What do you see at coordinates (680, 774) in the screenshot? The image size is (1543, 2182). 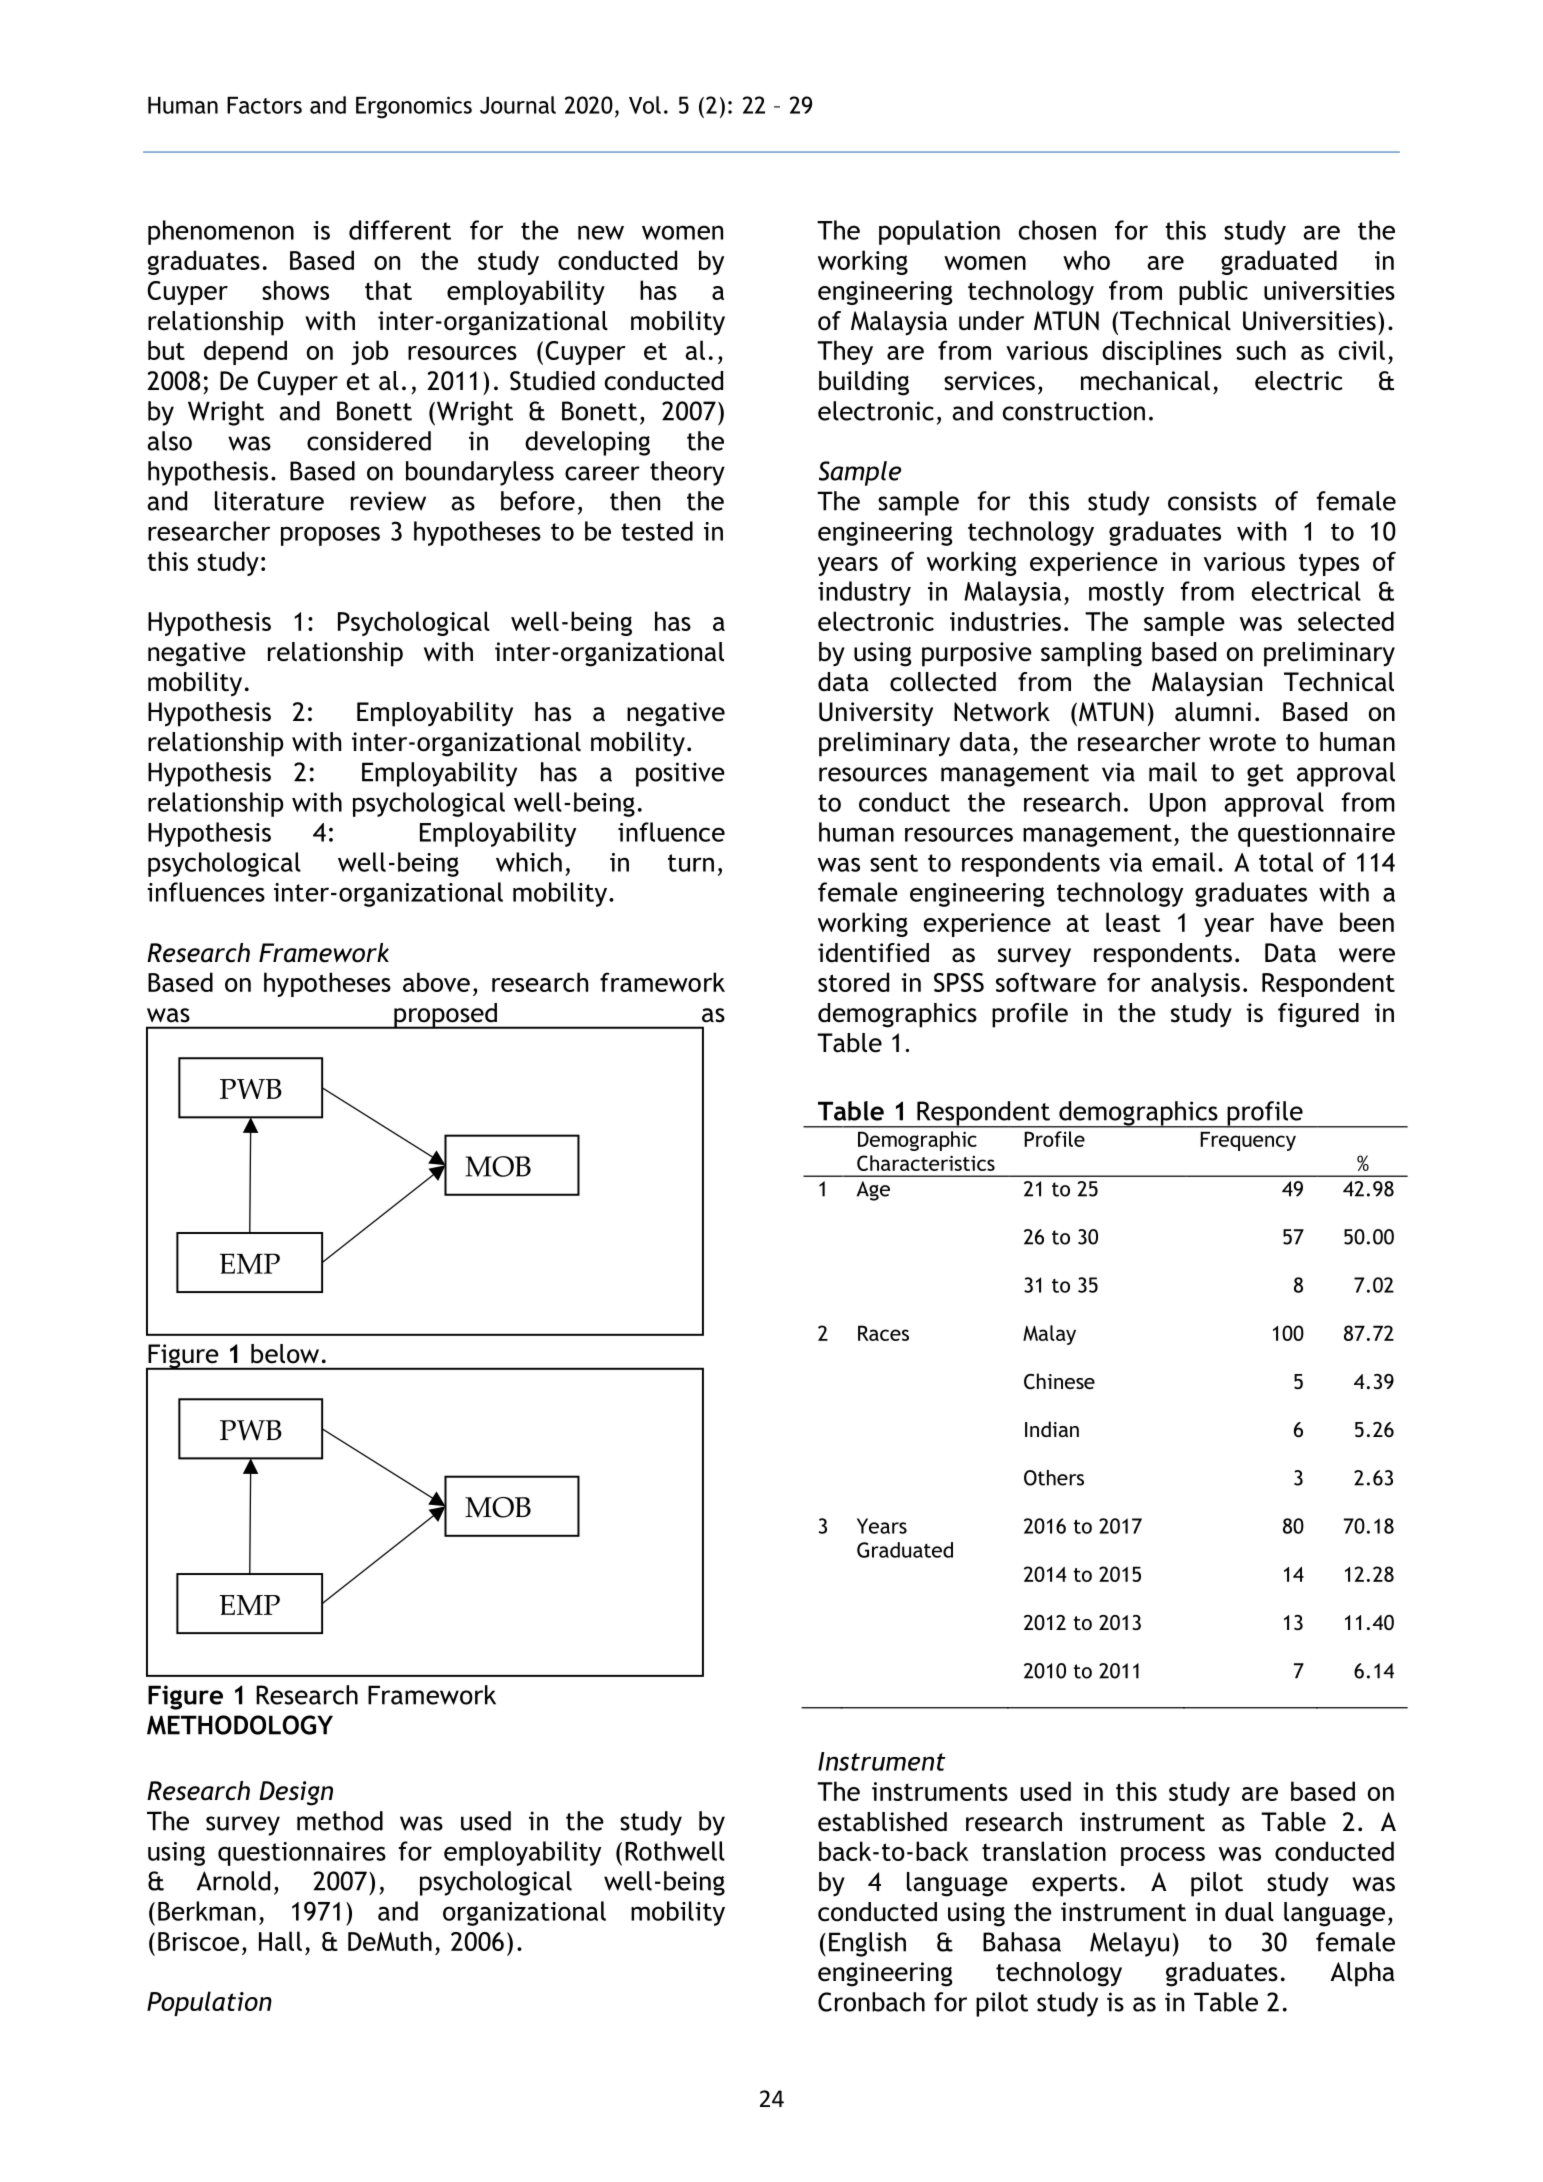 I see `positive` at bounding box center [680, 774].
